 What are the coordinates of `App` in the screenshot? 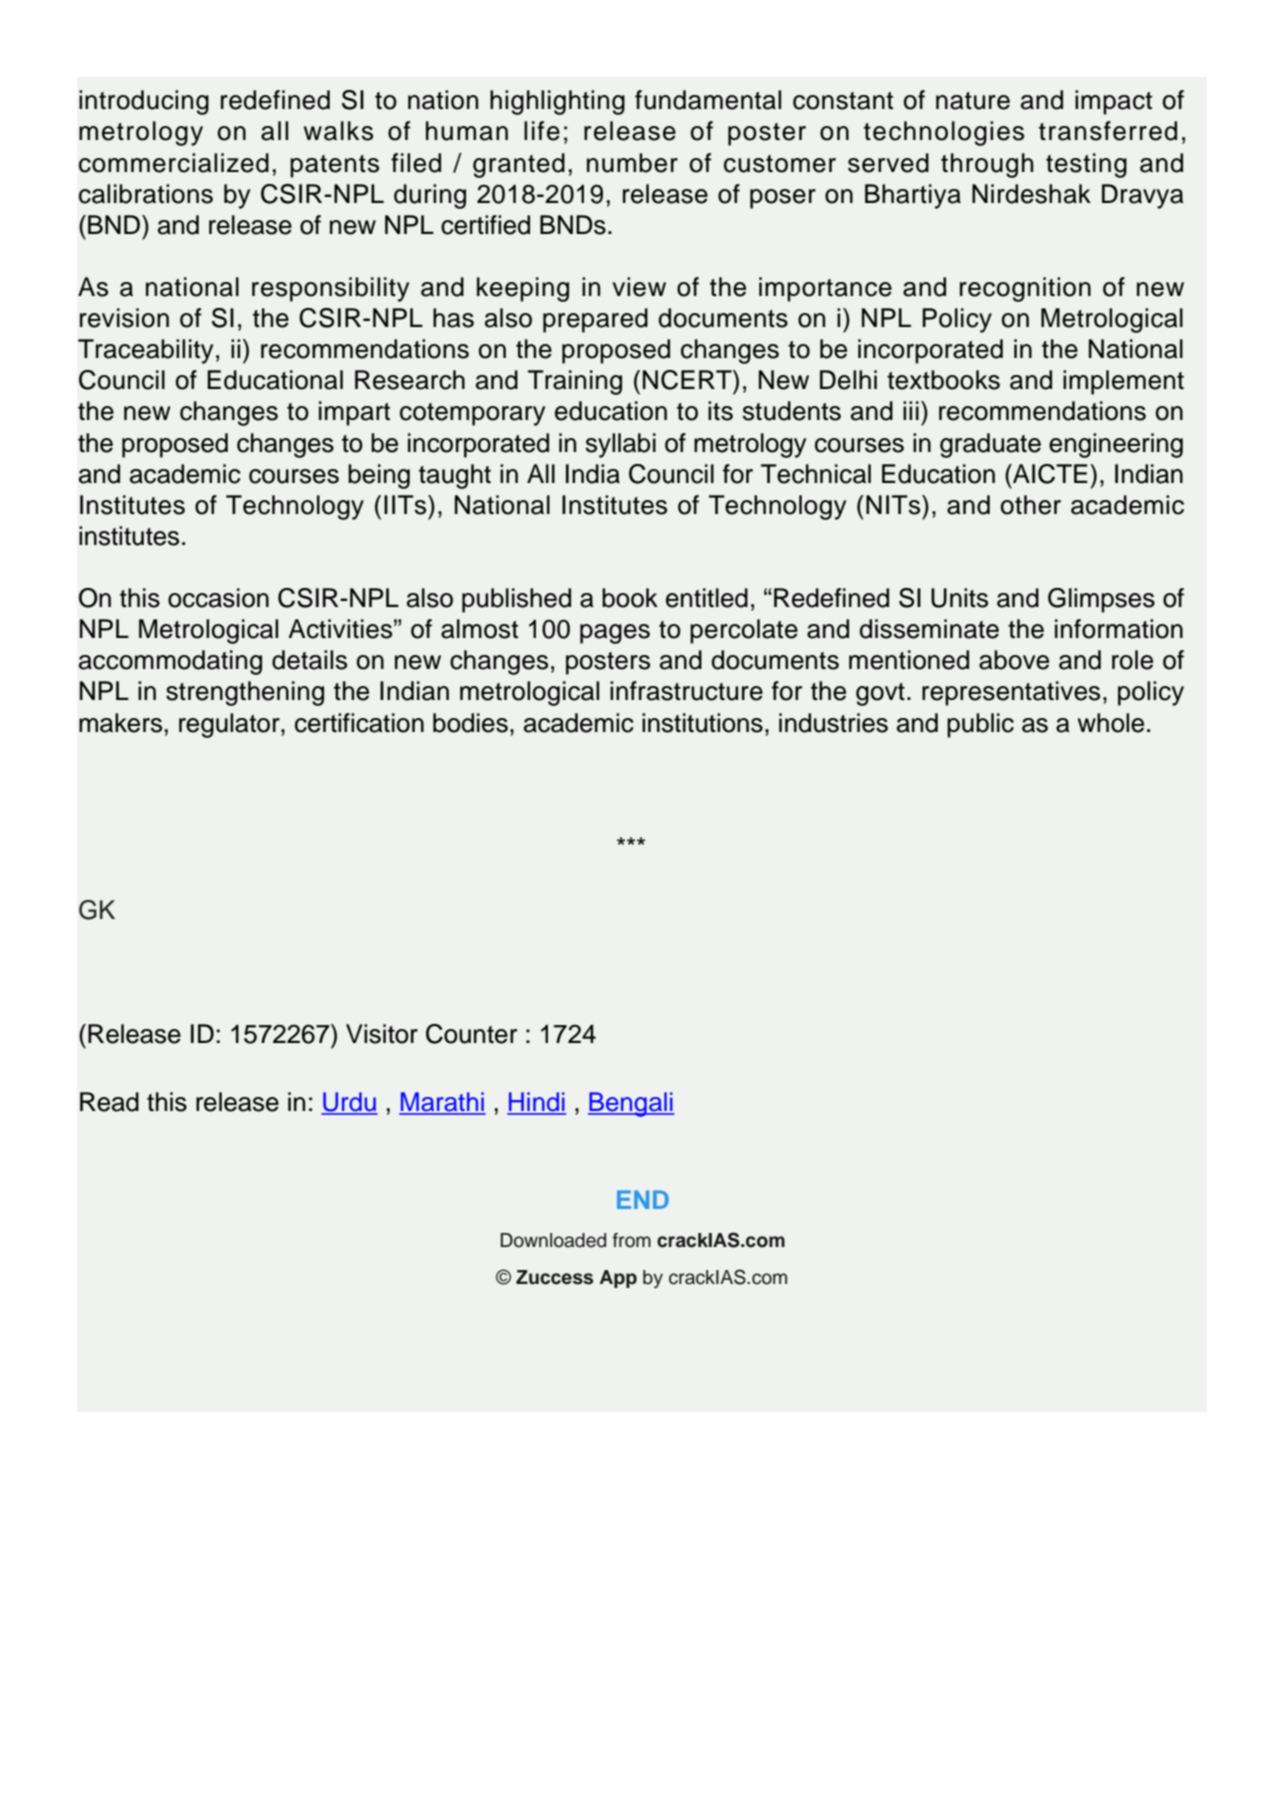 It's located at (618, 1279).
